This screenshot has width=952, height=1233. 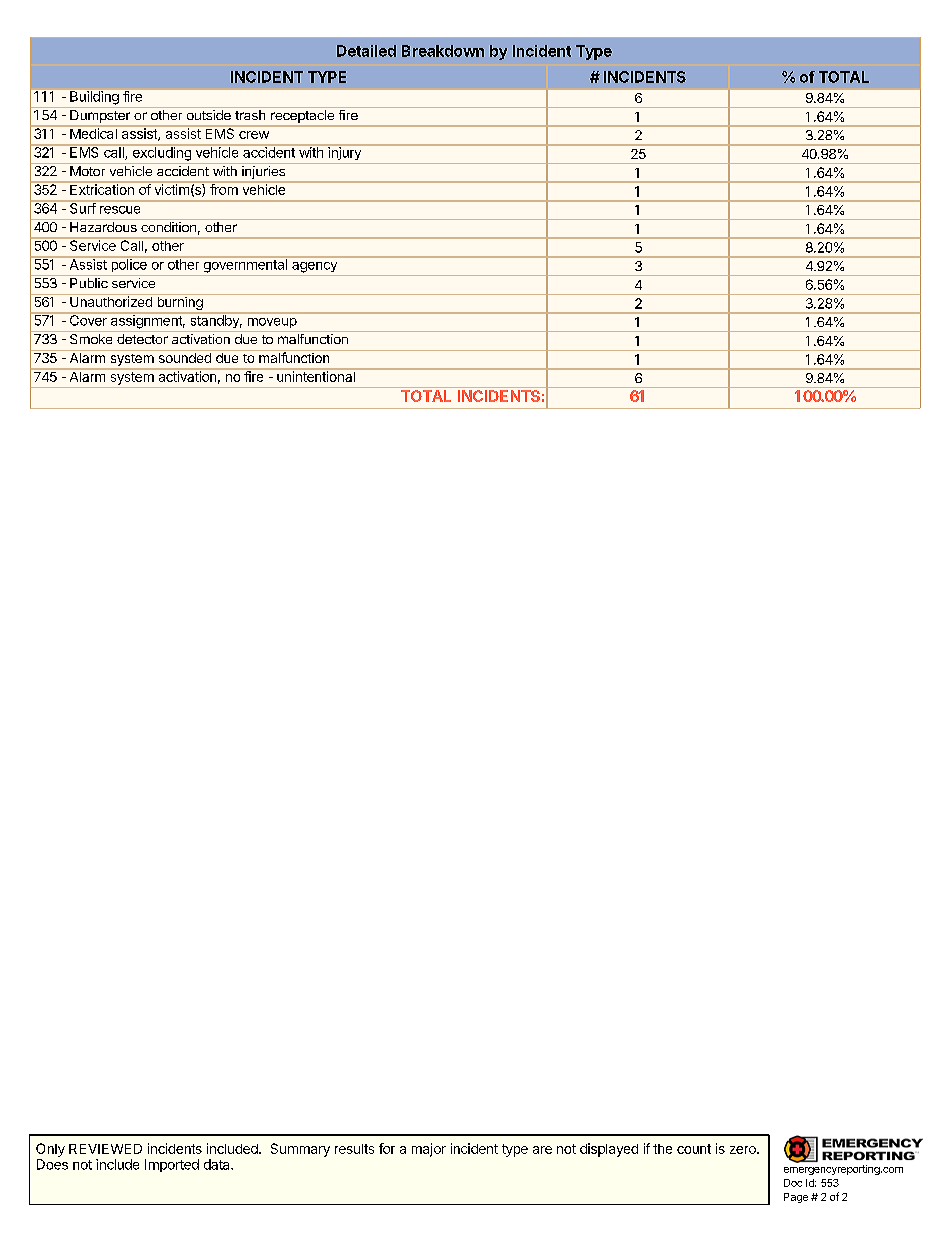 What do you see at coordinates (172, 1165) in the screenshot?
I see `Imported` at bounding box center [172, 1165].
